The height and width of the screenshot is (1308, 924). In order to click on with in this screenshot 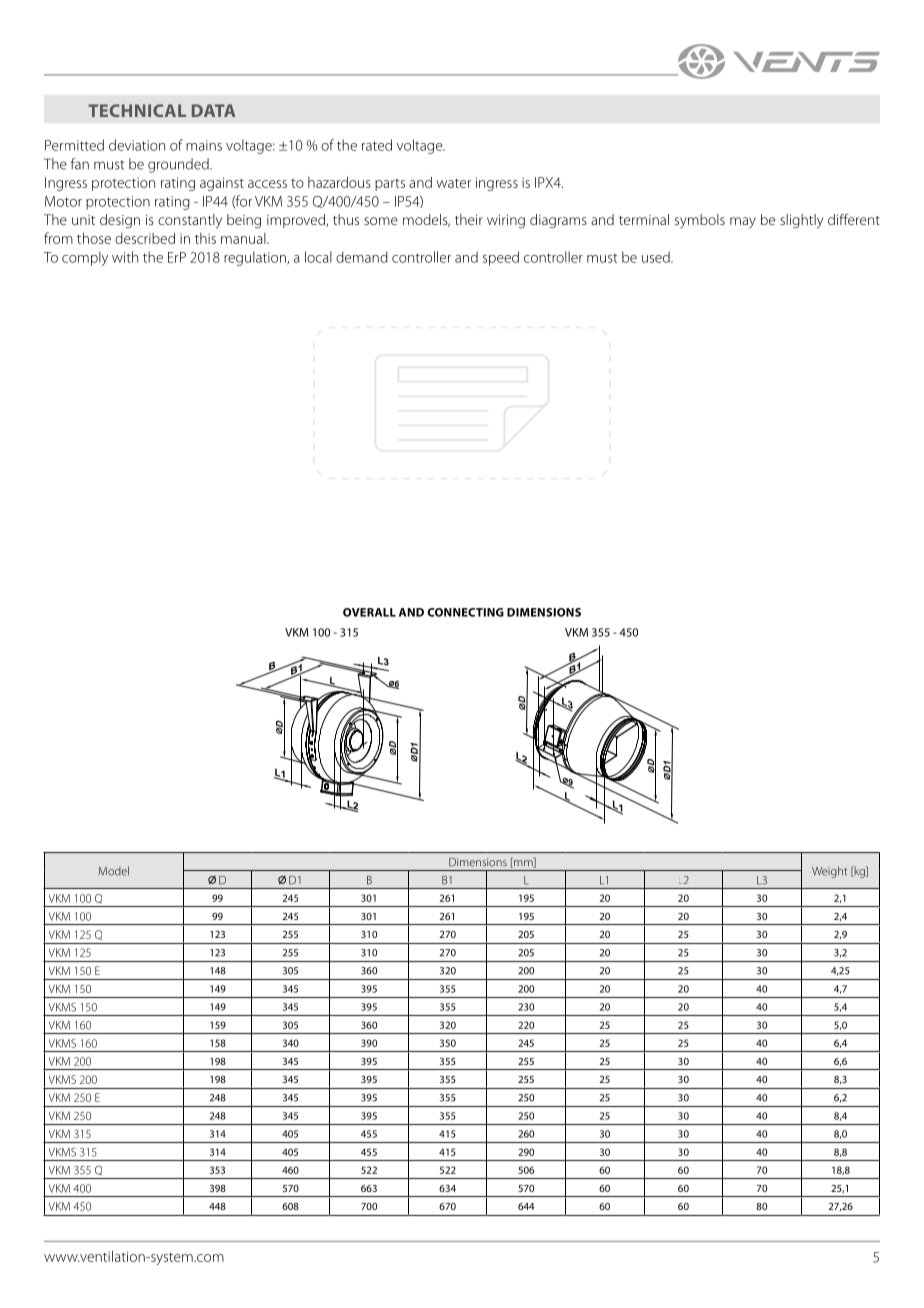, I will do `click(125, 257)`.
